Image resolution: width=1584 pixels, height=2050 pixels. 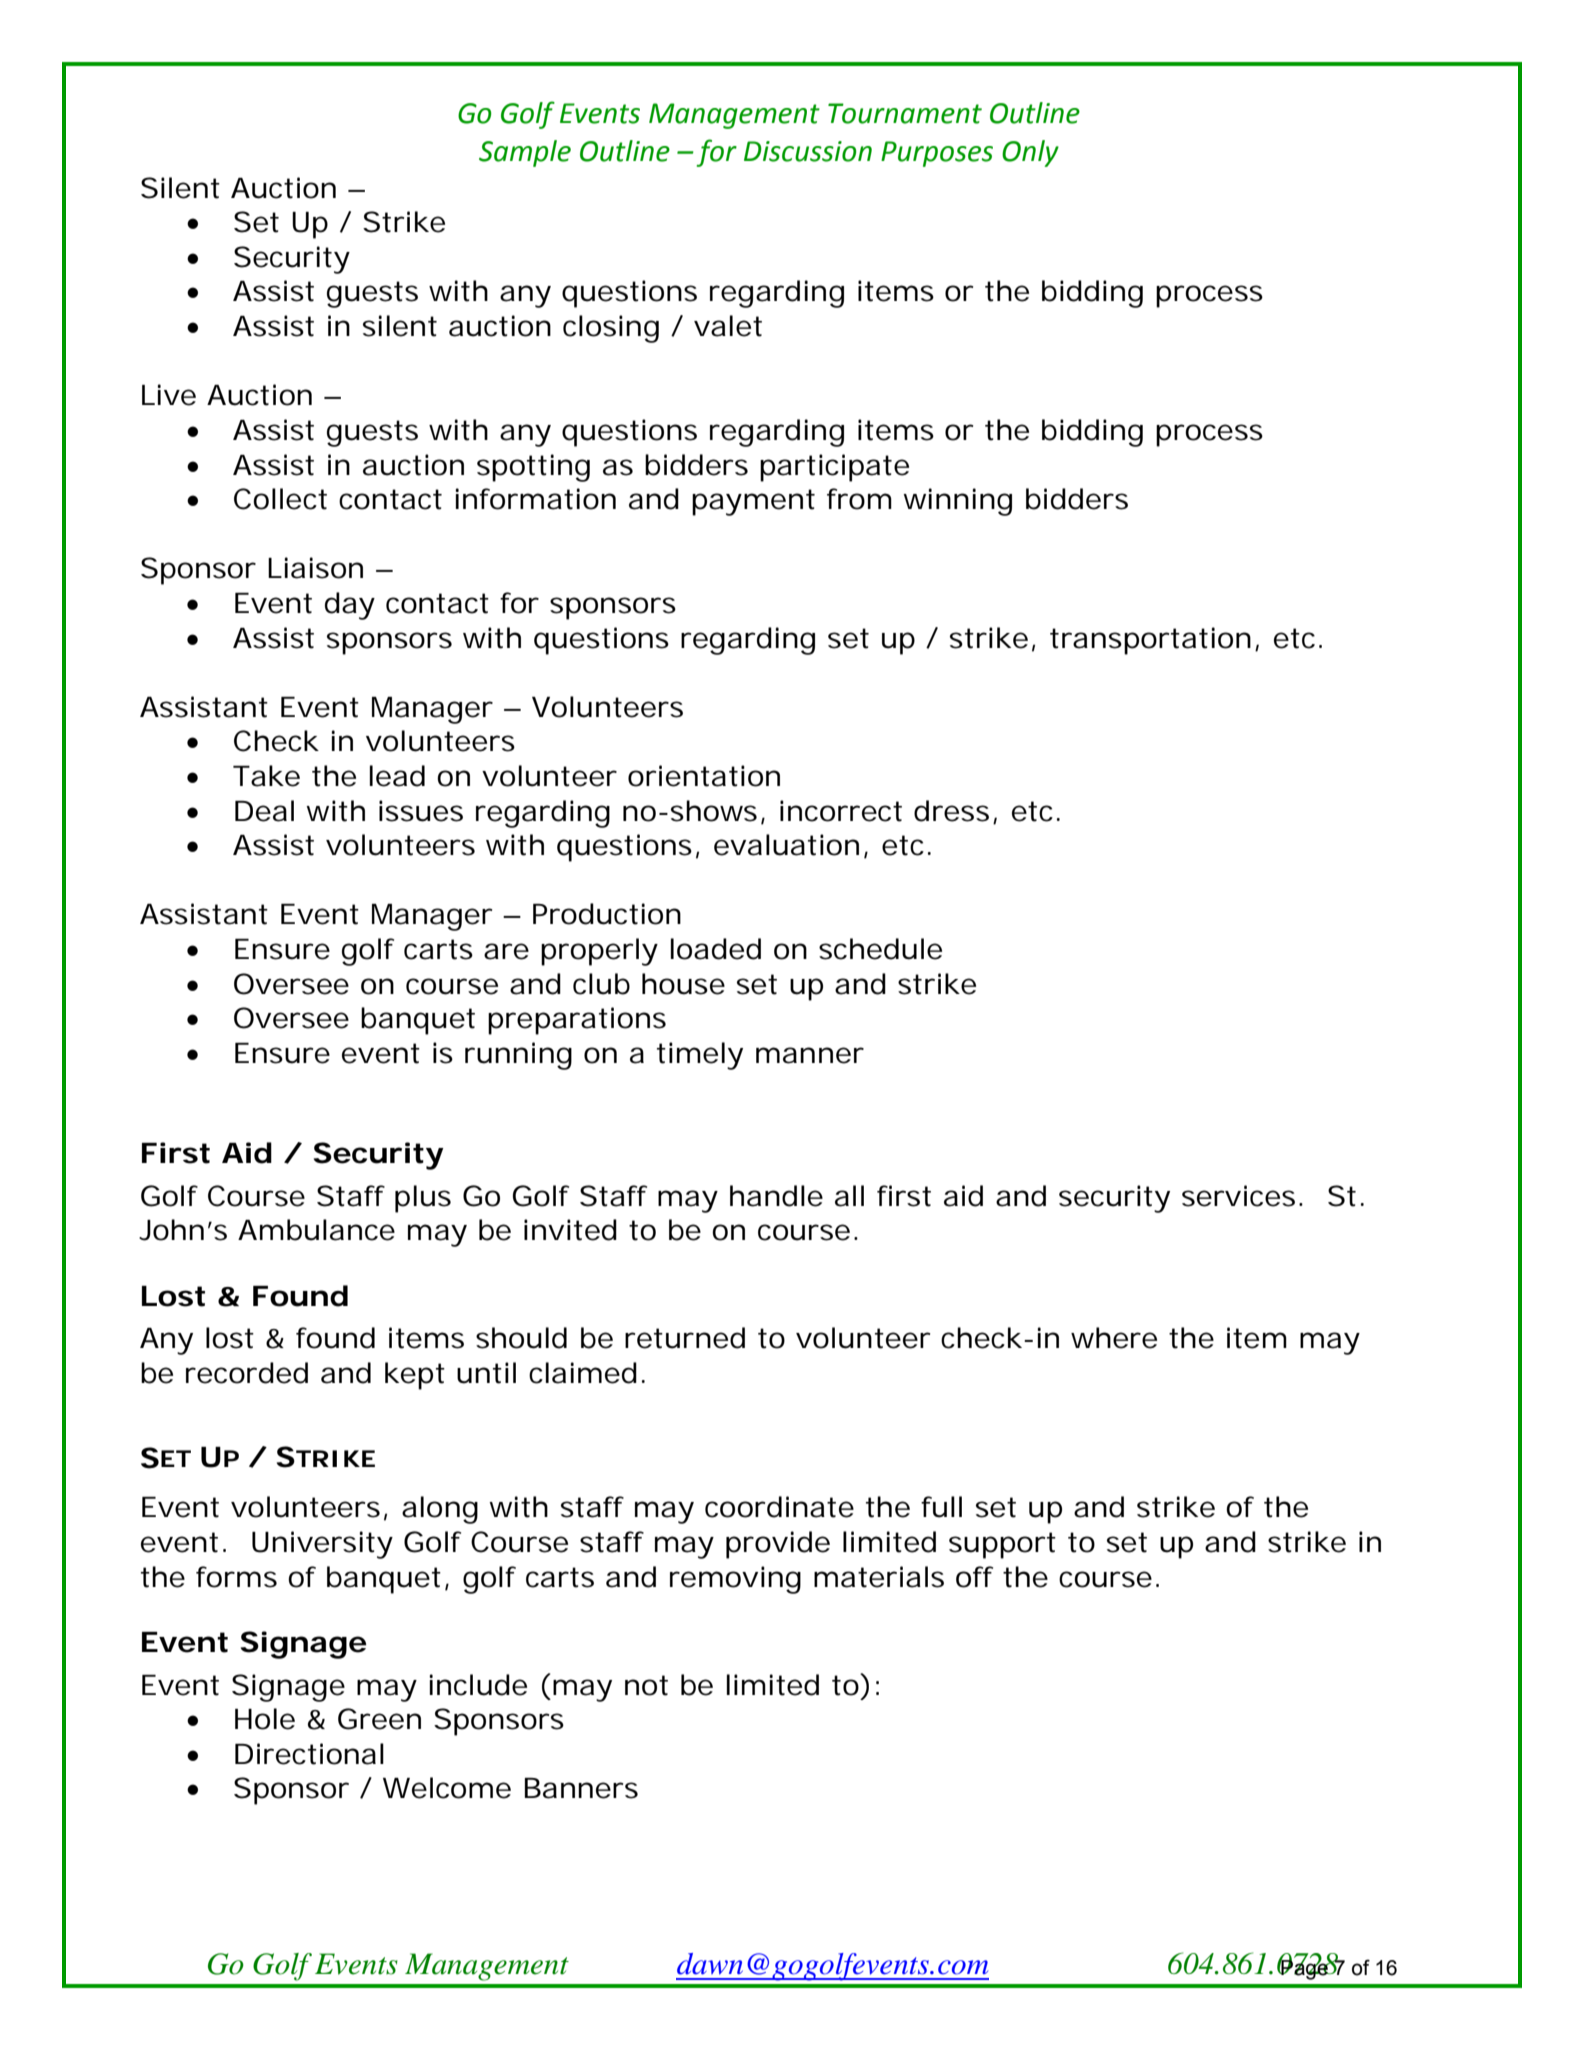 I want to click on transportation, so click(x=1153, y=641).
